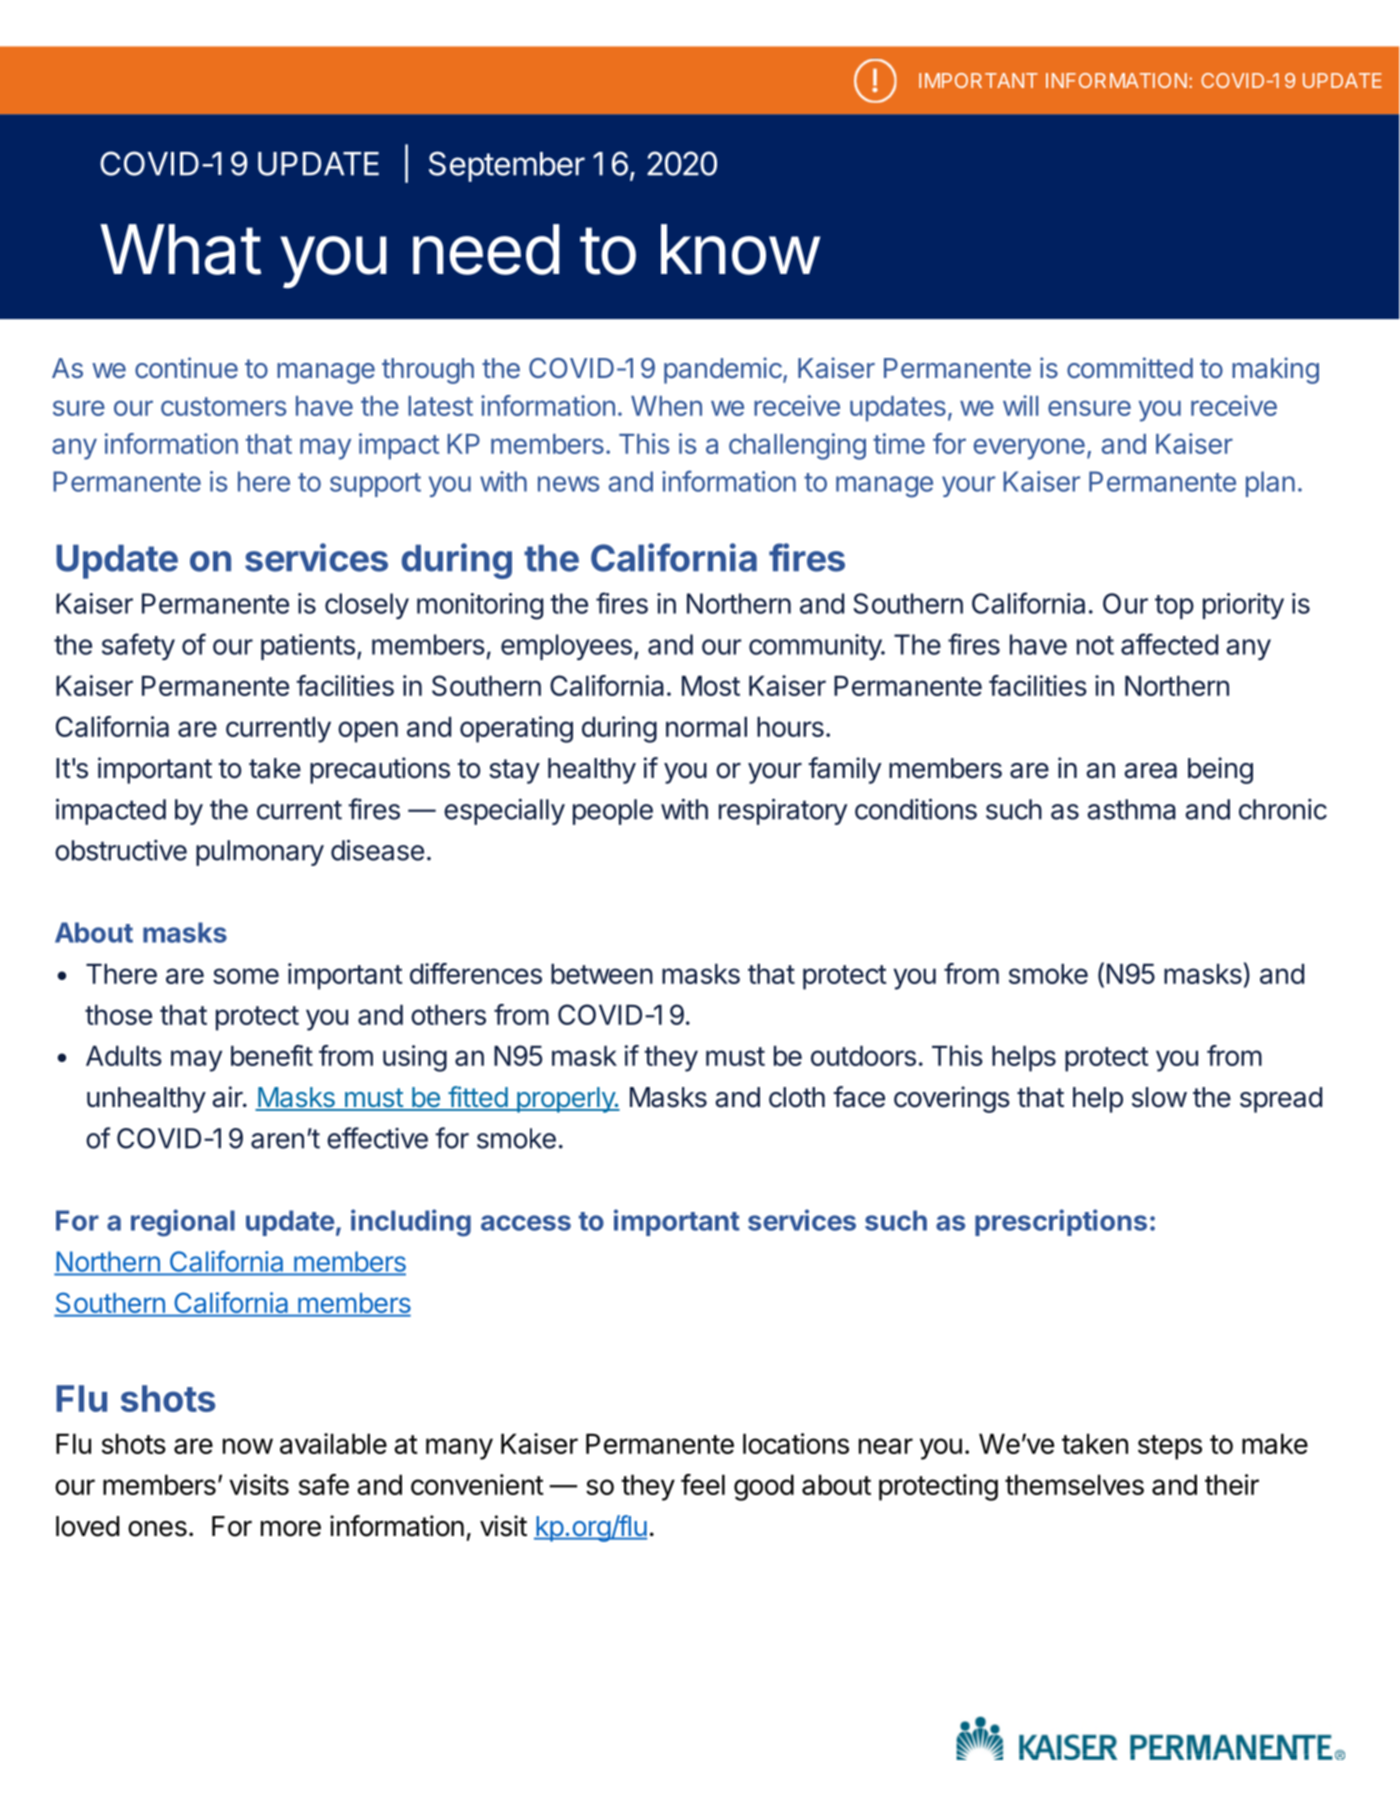  I want to click on slow, so click(1159, 1097).
